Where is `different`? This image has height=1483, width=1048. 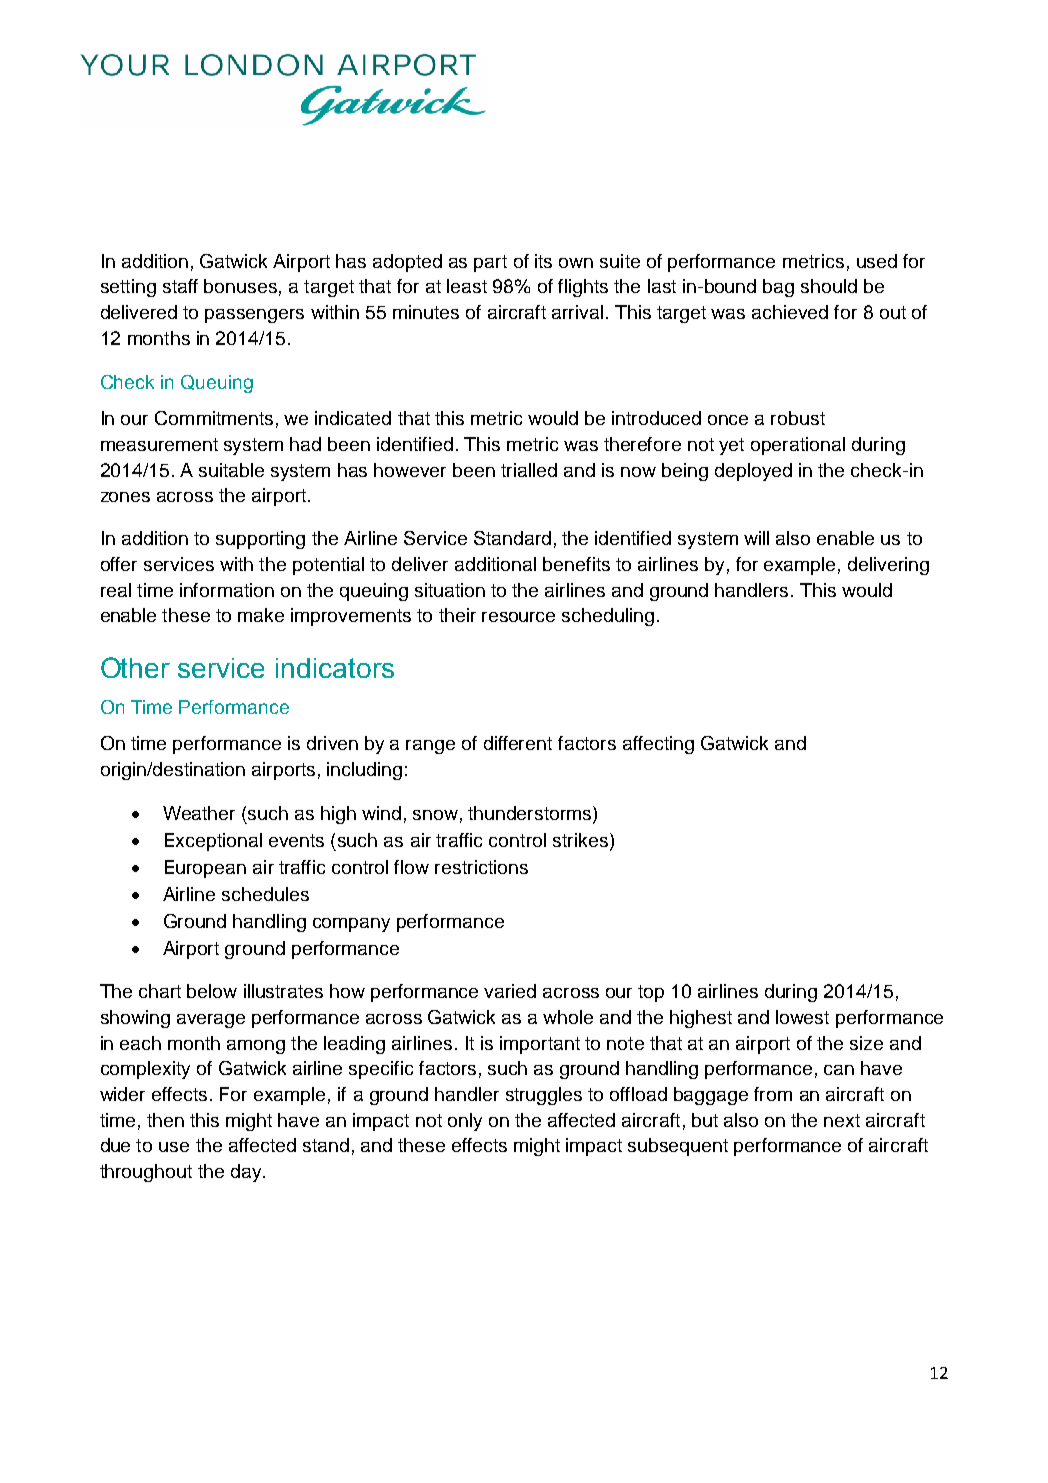 different is located at coordinates (518, 743).
